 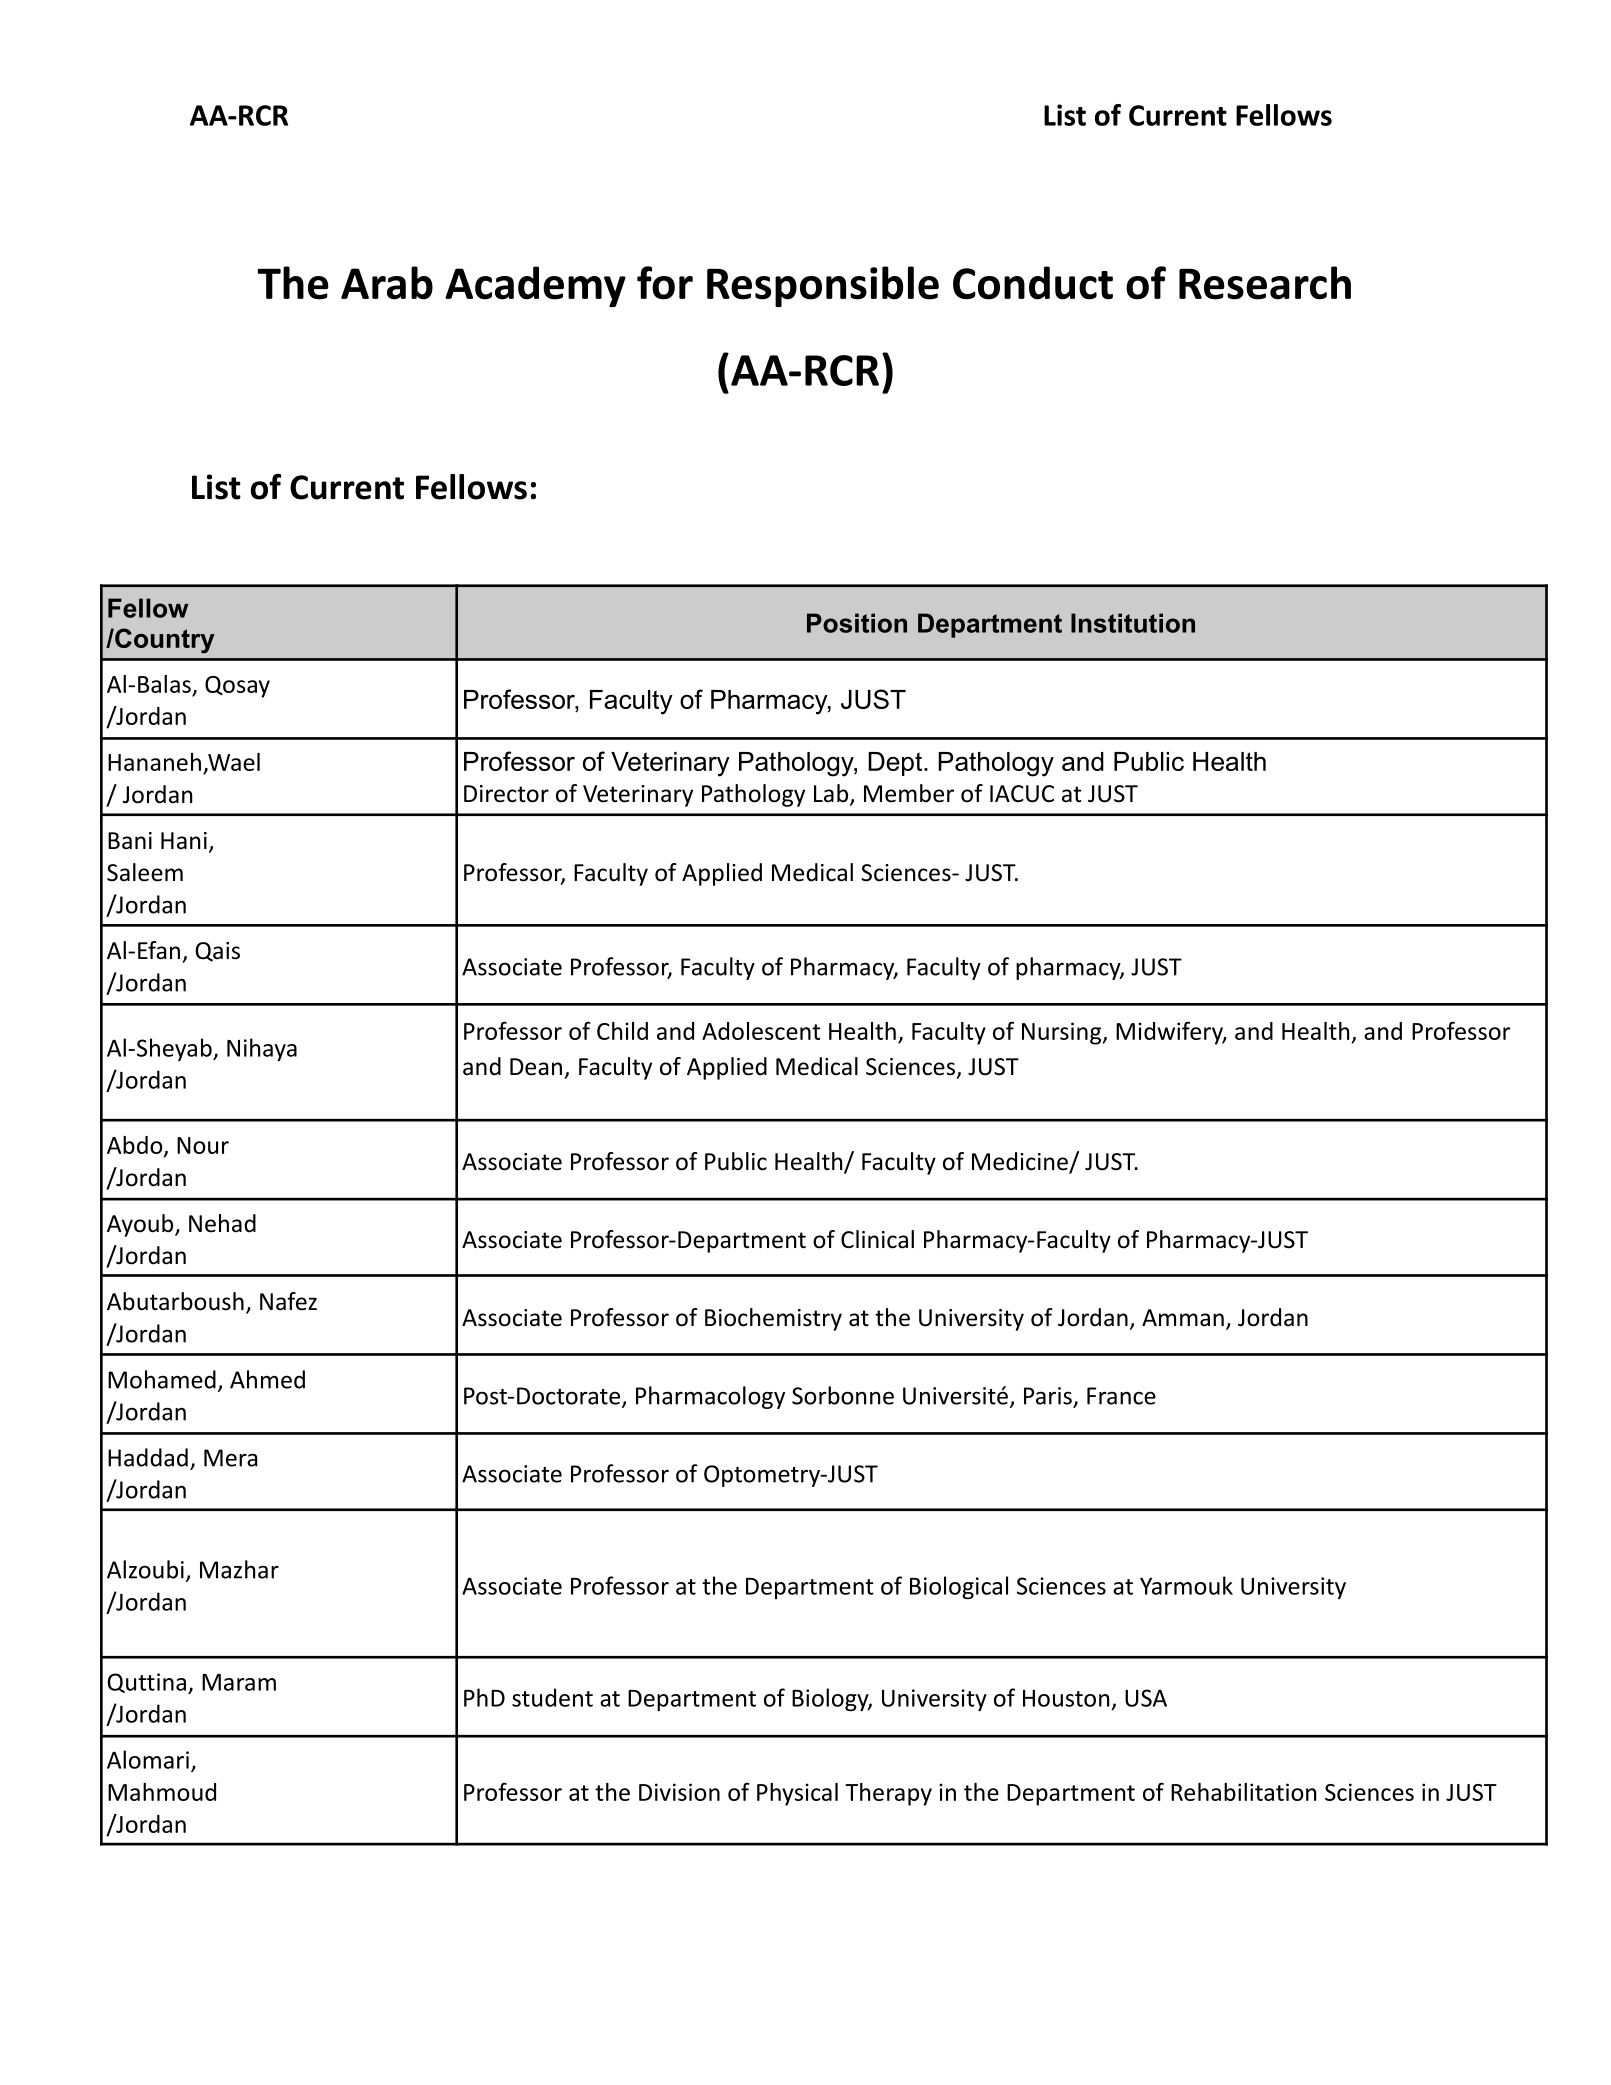 I want to click on Ahmed, so click(x=267, y=1379).
